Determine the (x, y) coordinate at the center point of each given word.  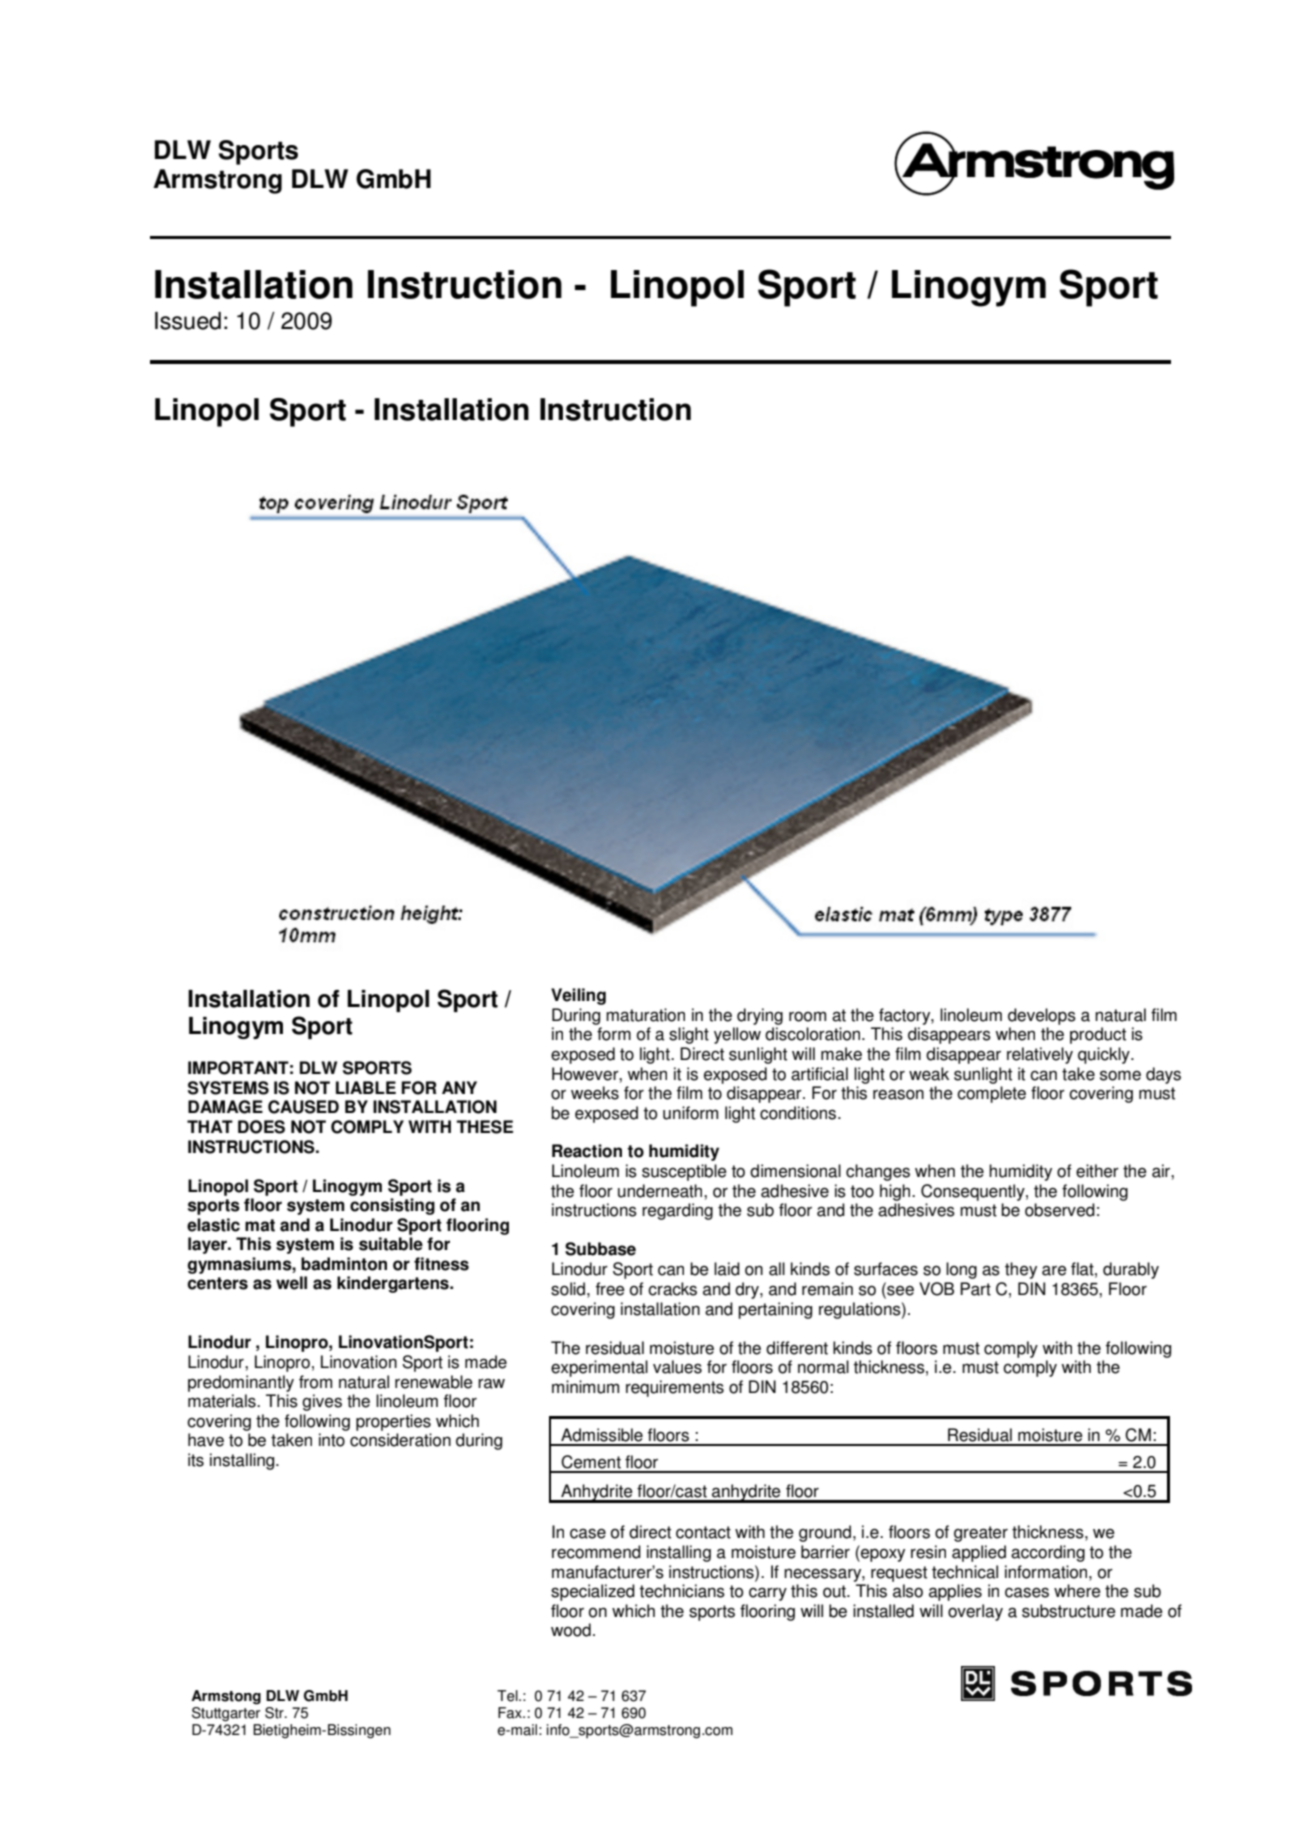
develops (1042, 1016)
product (1098, 1035)
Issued (188, 321)
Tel (508, 1696)
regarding (677, 1211)
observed (1060, 1210)
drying (760, 1016)
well (291, 1283)
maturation (645, 1015)
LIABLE (366, 1087)
